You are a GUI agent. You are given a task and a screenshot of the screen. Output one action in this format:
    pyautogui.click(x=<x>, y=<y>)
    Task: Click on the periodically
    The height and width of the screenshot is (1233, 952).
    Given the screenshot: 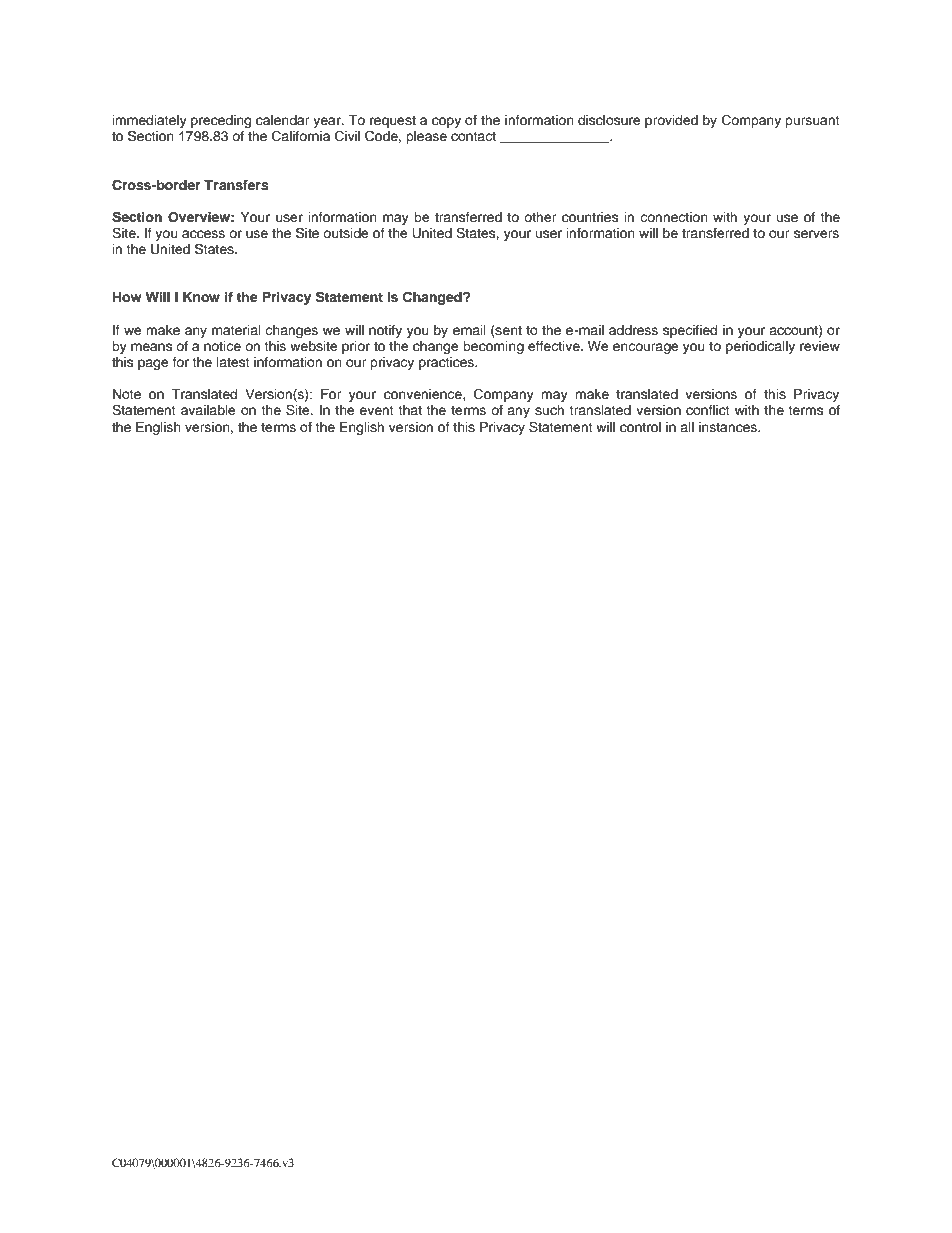 What is the action you would take?
    pyautogui.click(x=760, y=347)
